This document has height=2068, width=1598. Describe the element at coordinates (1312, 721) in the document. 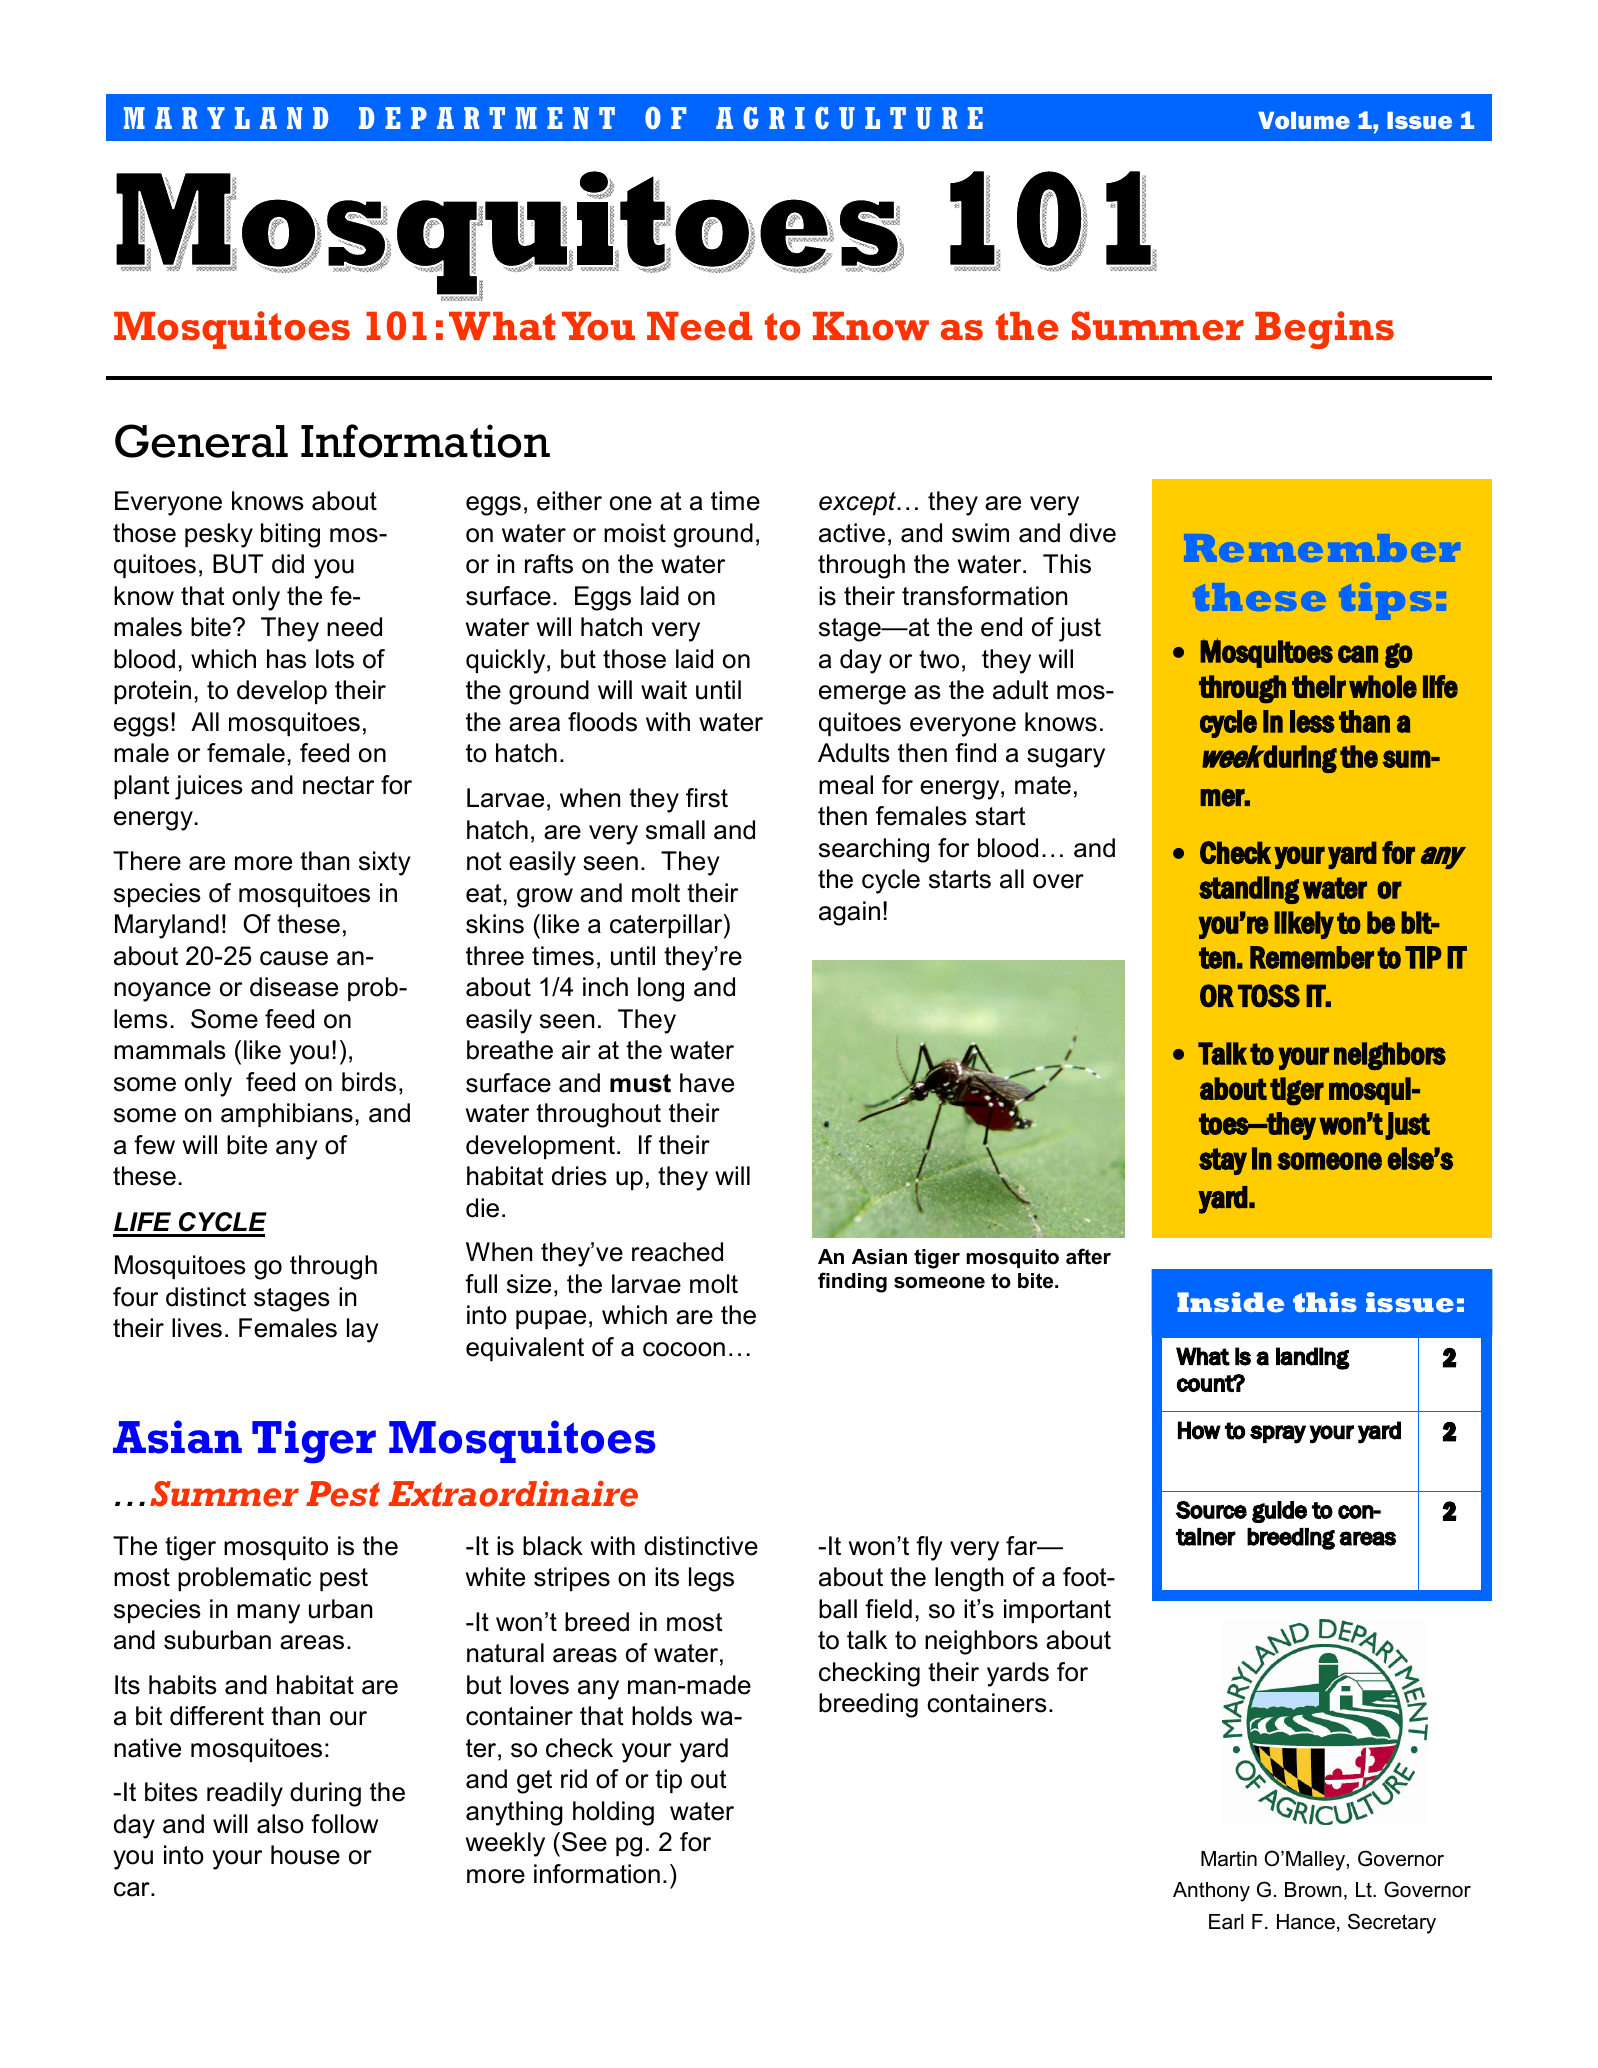

I see `less` at that location.
